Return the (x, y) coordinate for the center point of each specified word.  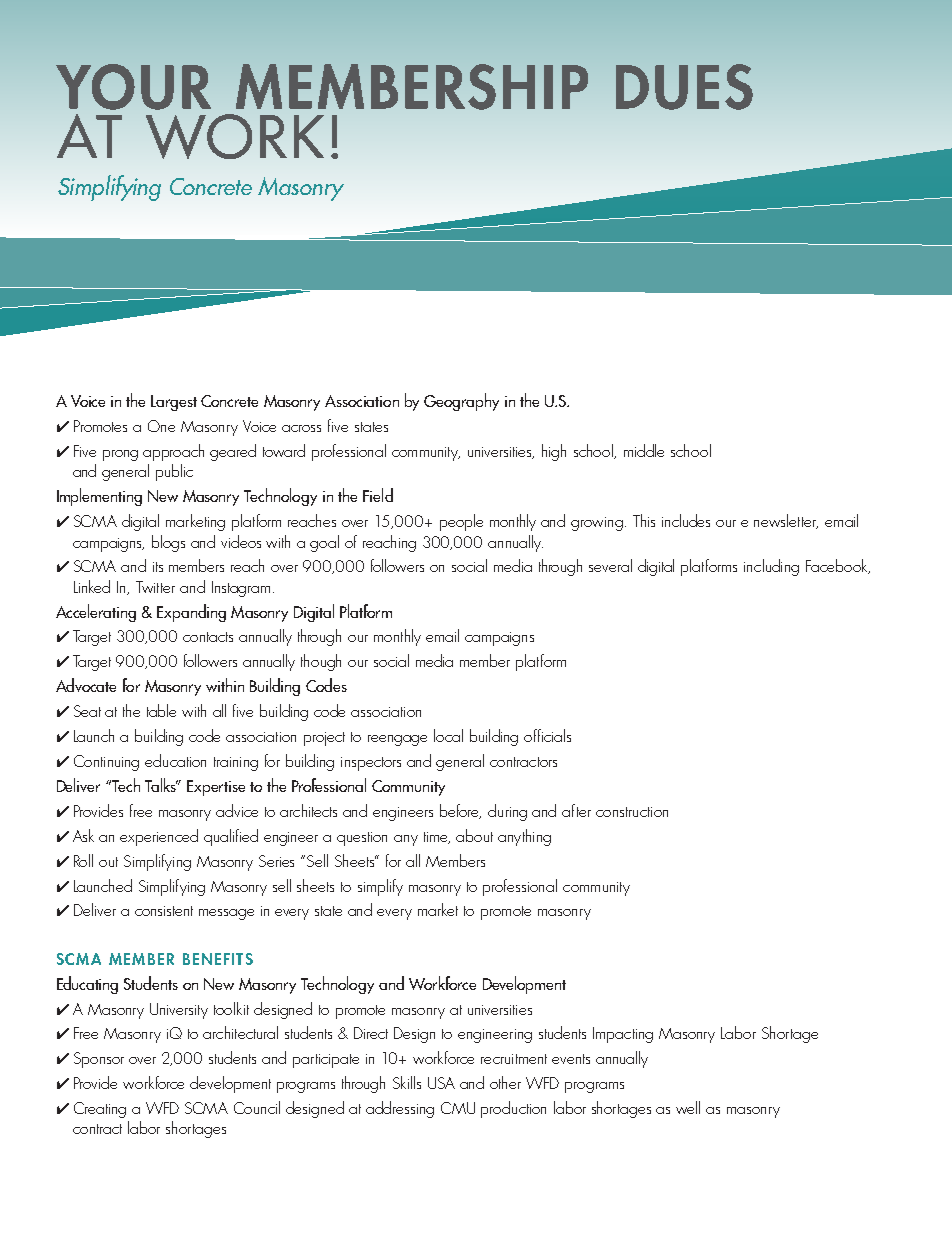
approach (173, 452)
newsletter (786, 521)
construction (632, 812)
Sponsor (99, 1060)
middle (644, 450)
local (448, 735)
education (175, 760)
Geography (461, 402)
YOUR (133, 87)
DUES (684, 87)
